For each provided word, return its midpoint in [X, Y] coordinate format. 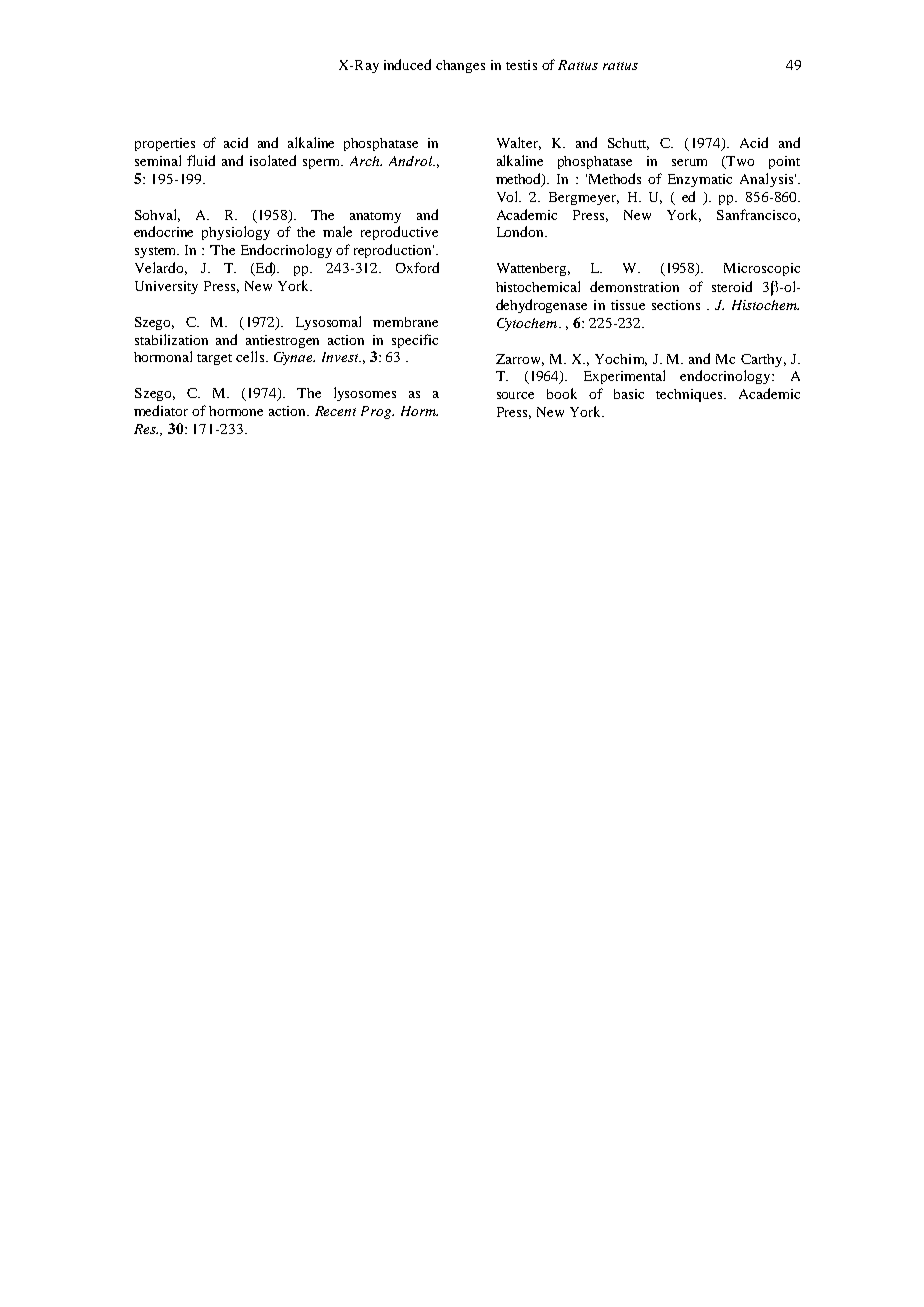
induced [407, 64]
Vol [509, 196]
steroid [732, 286]
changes [460, 66]
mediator [161, 410]
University [166, 287]
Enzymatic [700, 180]
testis [521, 65]
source [515, 395]
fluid [201, 160]
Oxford [417, 267]
